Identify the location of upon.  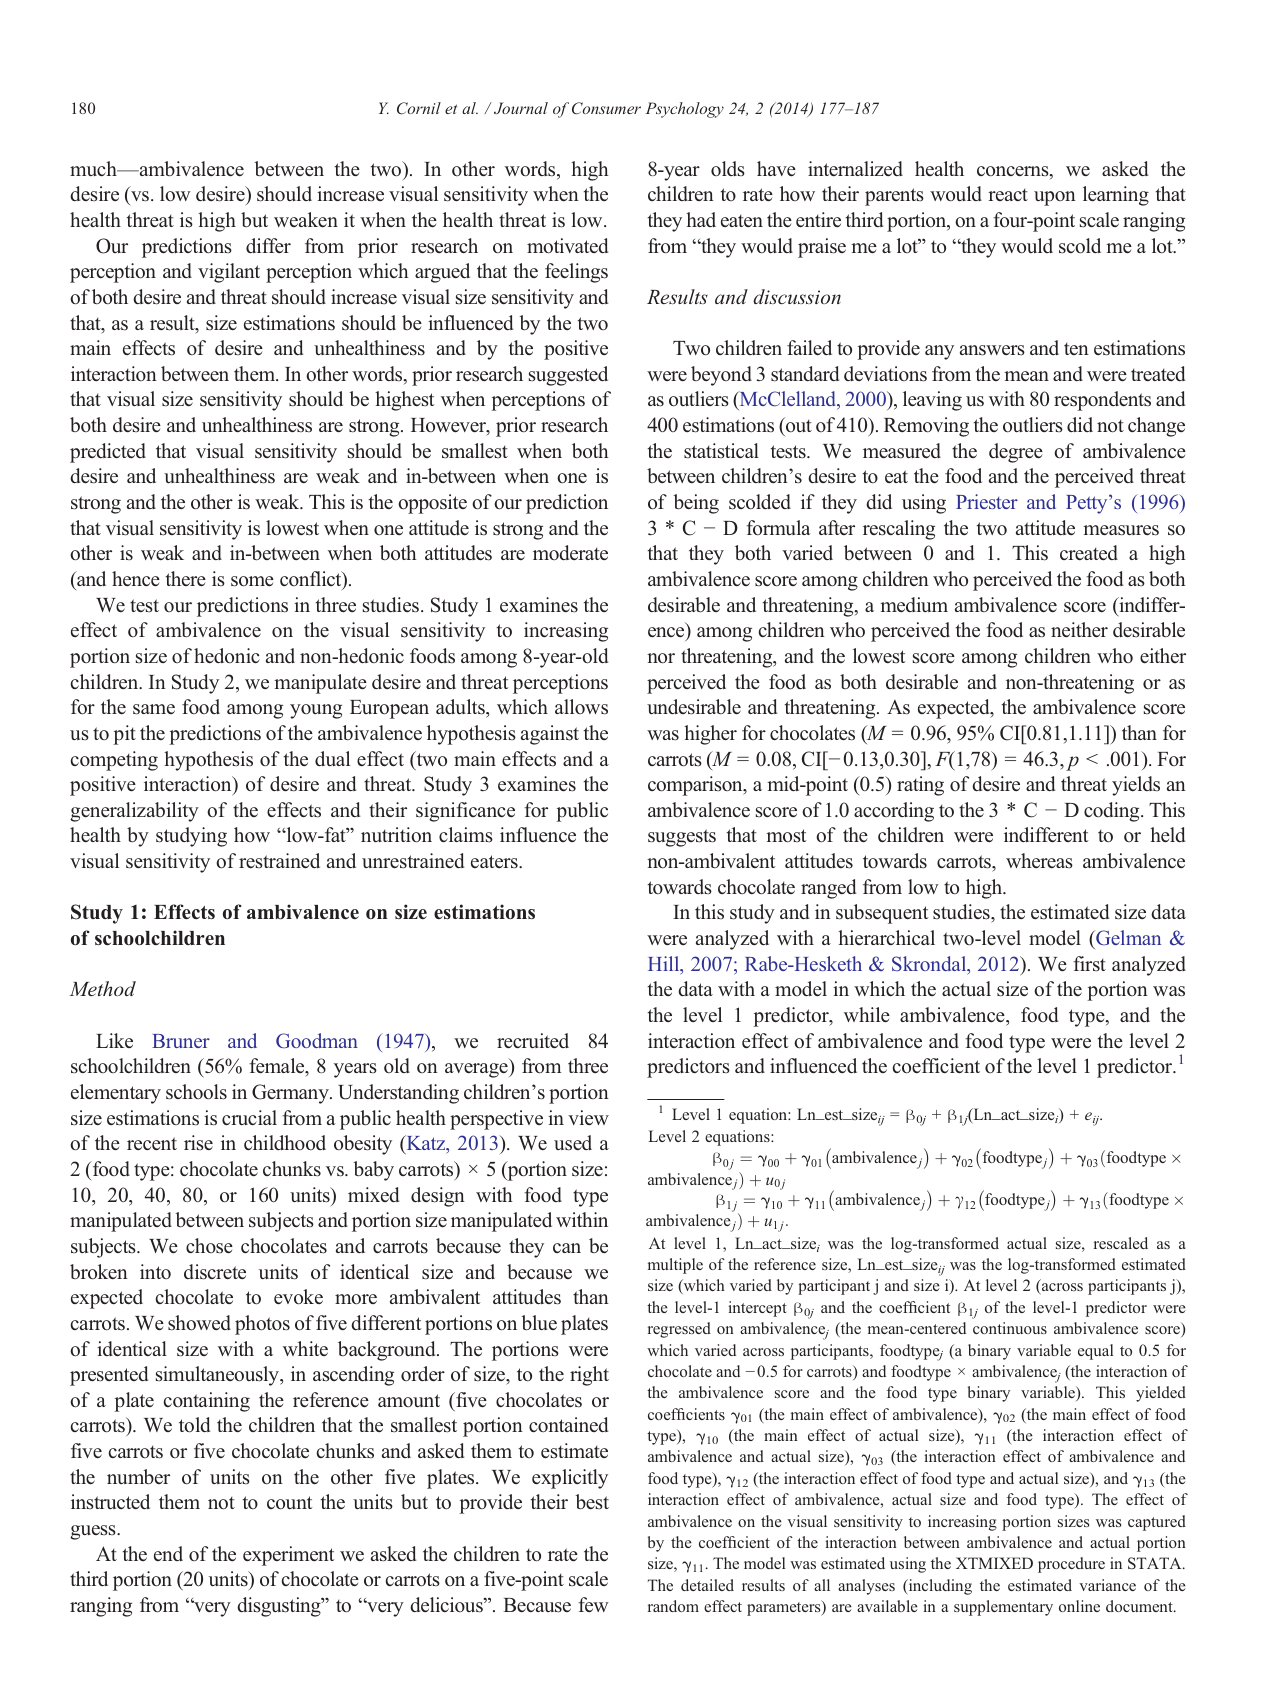
(1055, 198).
